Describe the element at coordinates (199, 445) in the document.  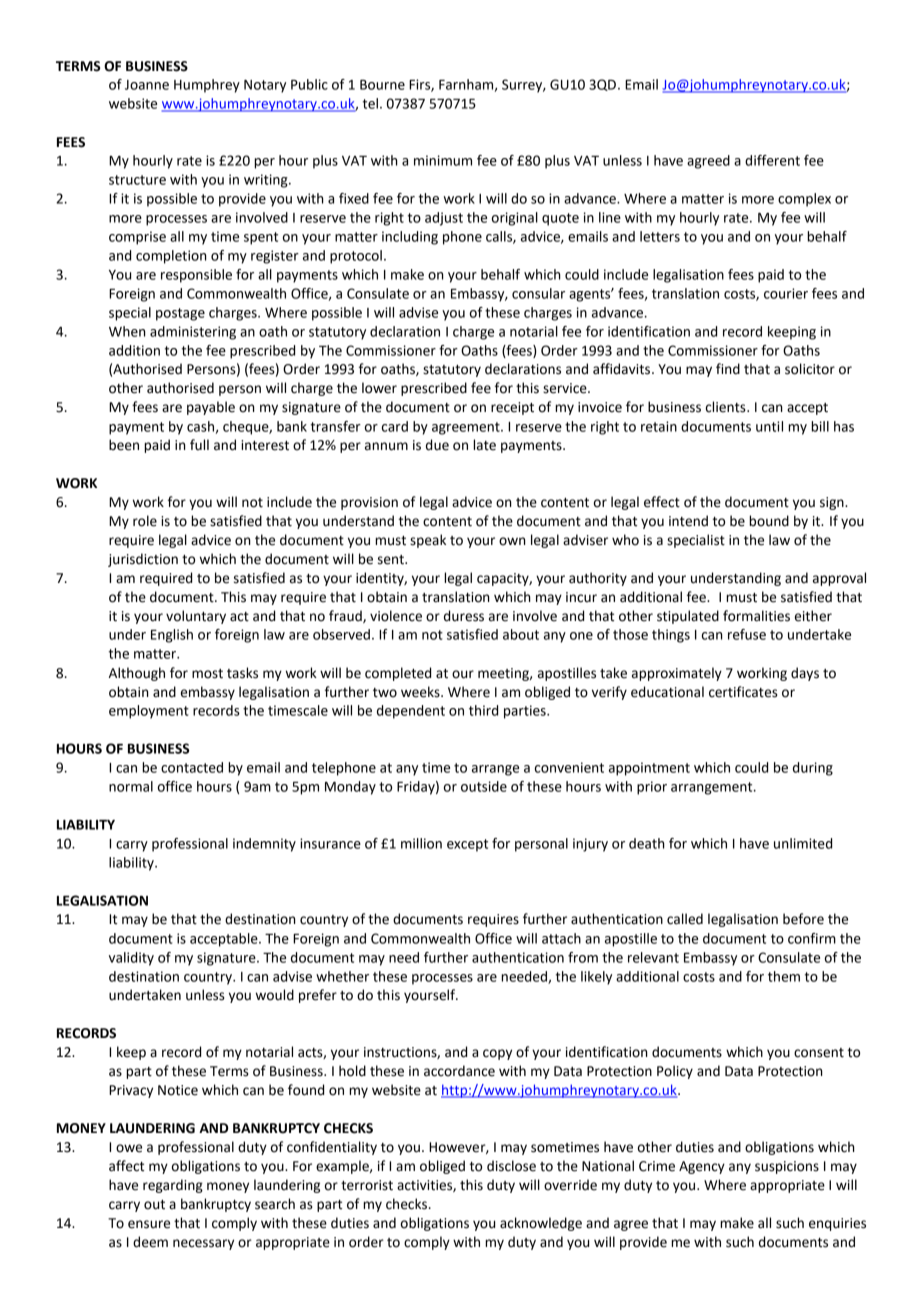
I see `full` at that location.
